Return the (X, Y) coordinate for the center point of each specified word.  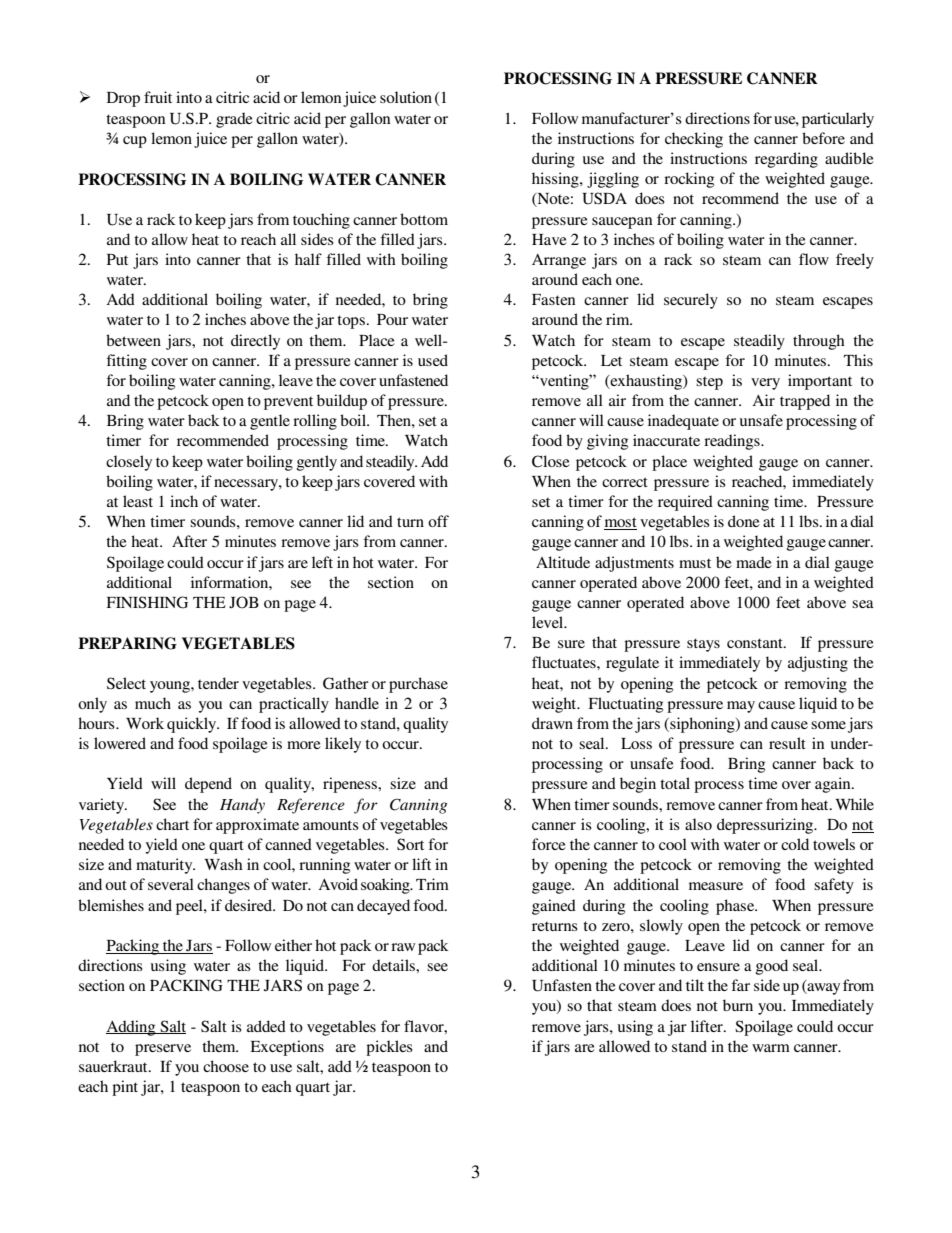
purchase (418, 685)
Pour (392, 319)
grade (234, 120)
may (741, 707)
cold (795, 844)
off (438, 521)
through (819, 342)
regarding (786, 160)
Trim (432, 884)
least (138, 501)
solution (406, 97)
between (133, 340)
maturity (165, 866)
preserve (163, 1050)
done (744, 521)
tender (218, 683)
